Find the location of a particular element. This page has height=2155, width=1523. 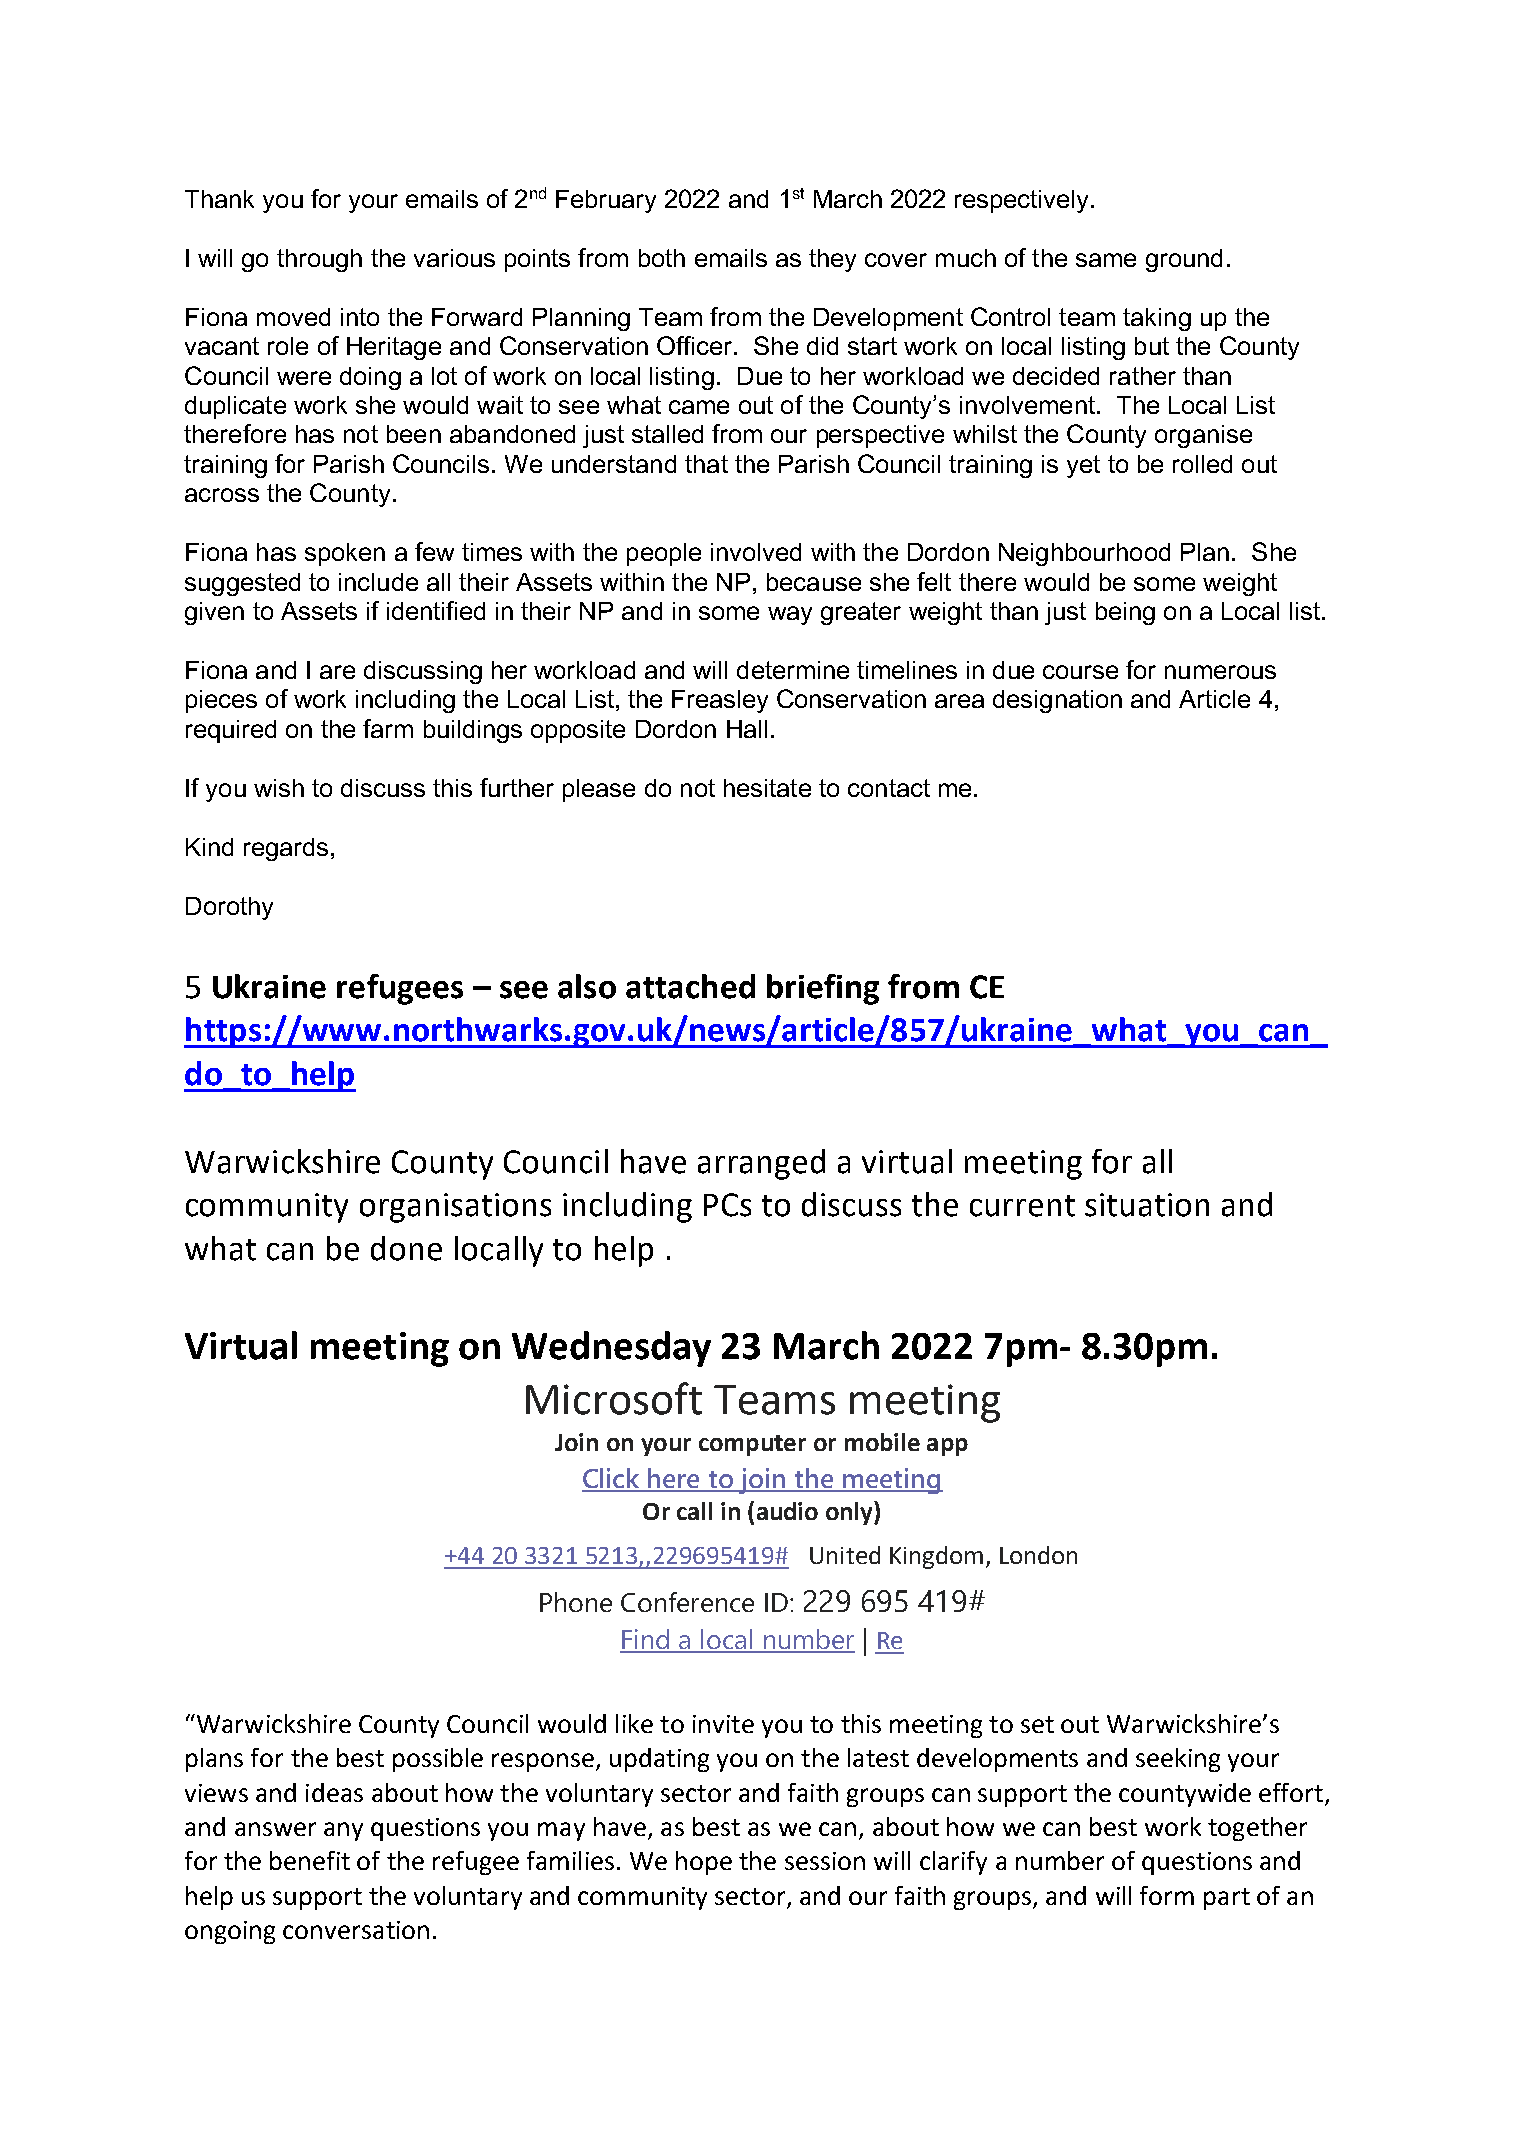

through is located at coordinates (319, 260).
